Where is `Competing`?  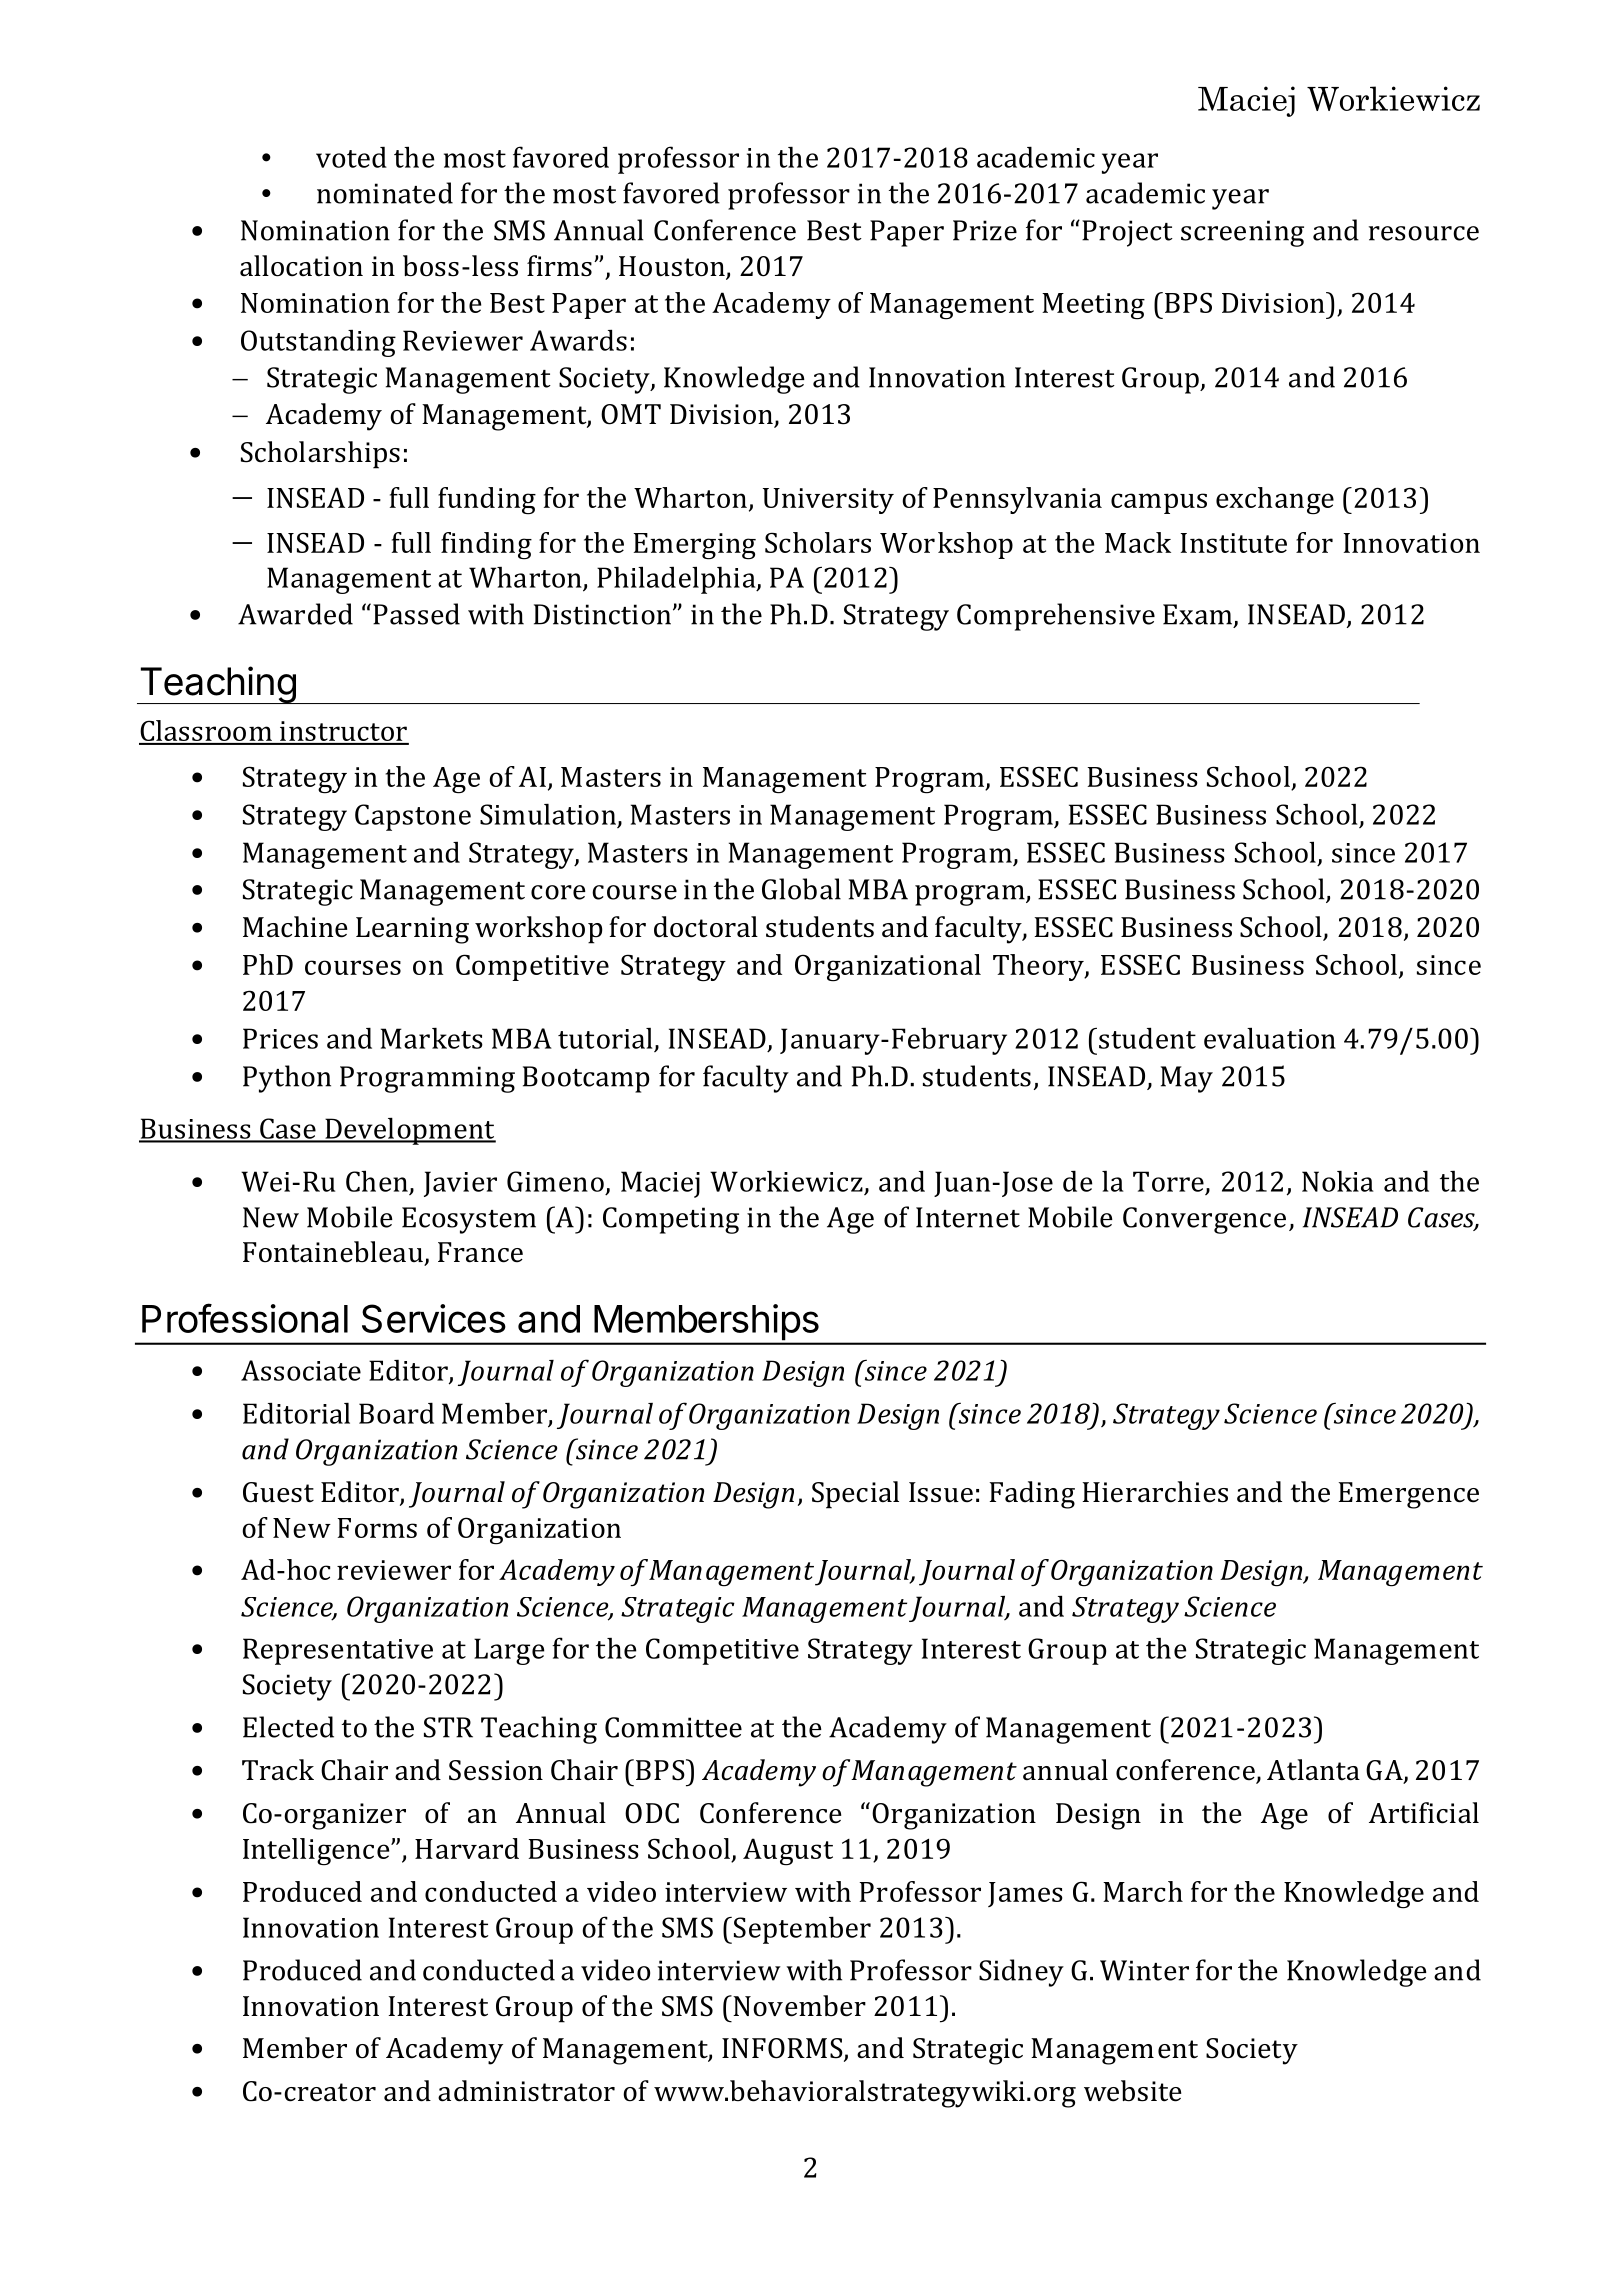 Competing is located at coordinates (671, 1220).
